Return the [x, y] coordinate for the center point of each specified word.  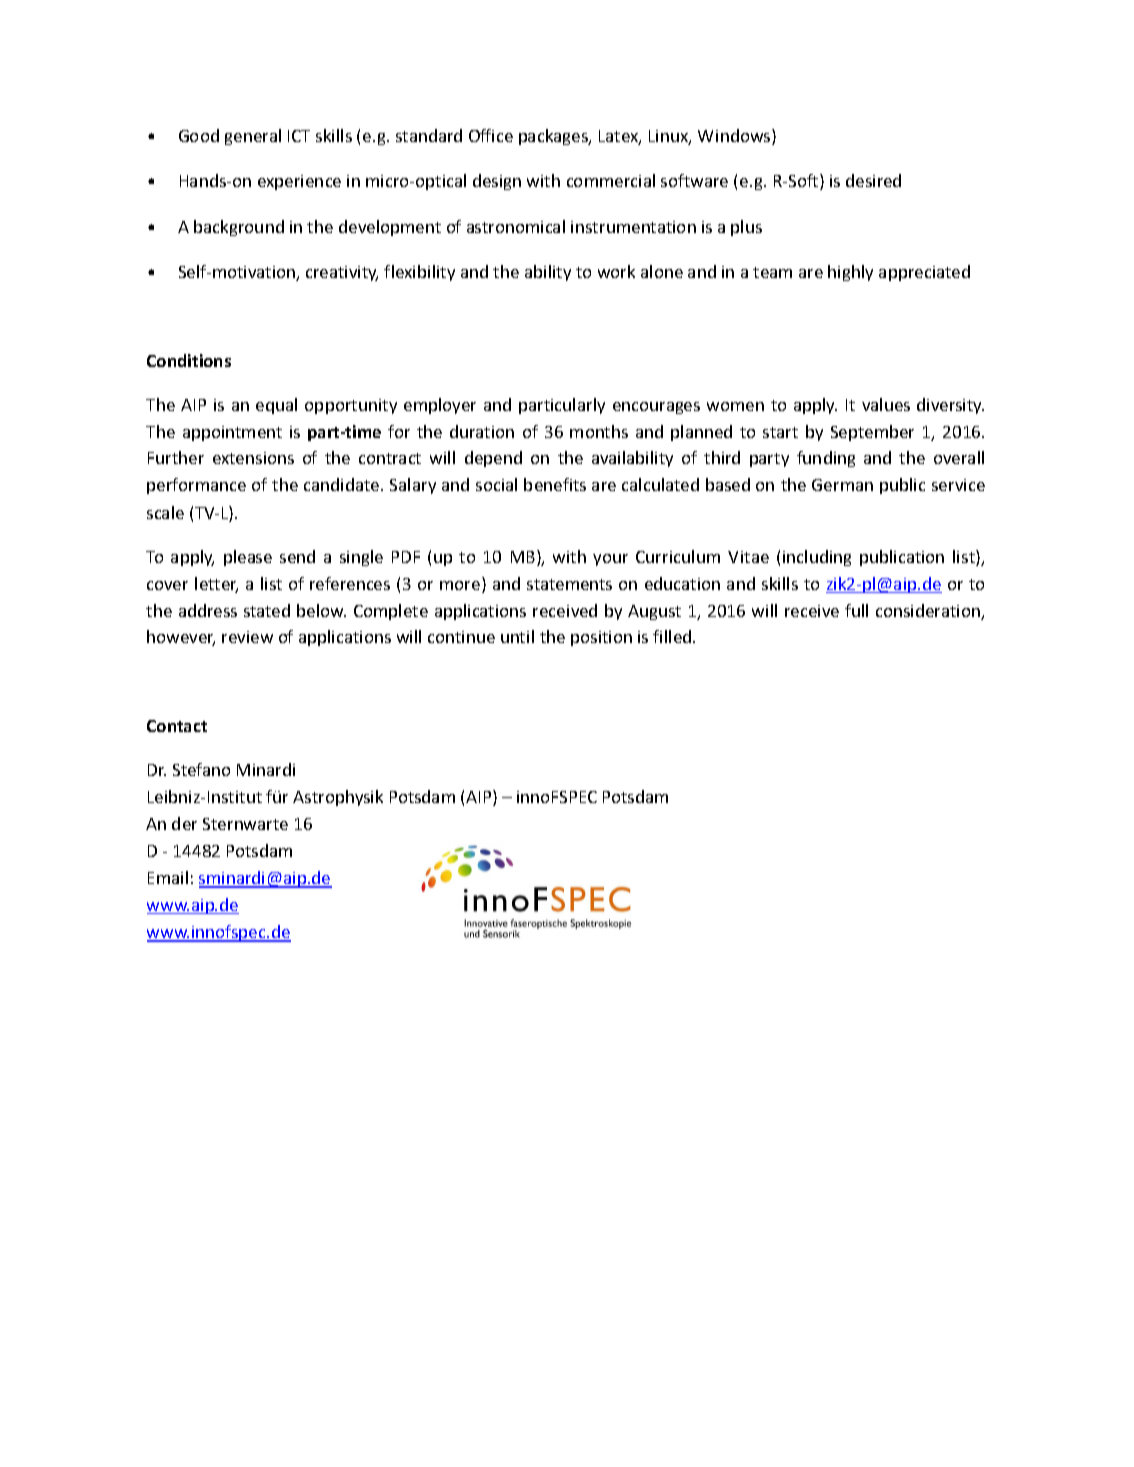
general [253, 137]
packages [554, 137]
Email [168, 877]
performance [196, 486]
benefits [555, 484]
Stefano [201, 769]
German [842, 485]
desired [873, 180]
